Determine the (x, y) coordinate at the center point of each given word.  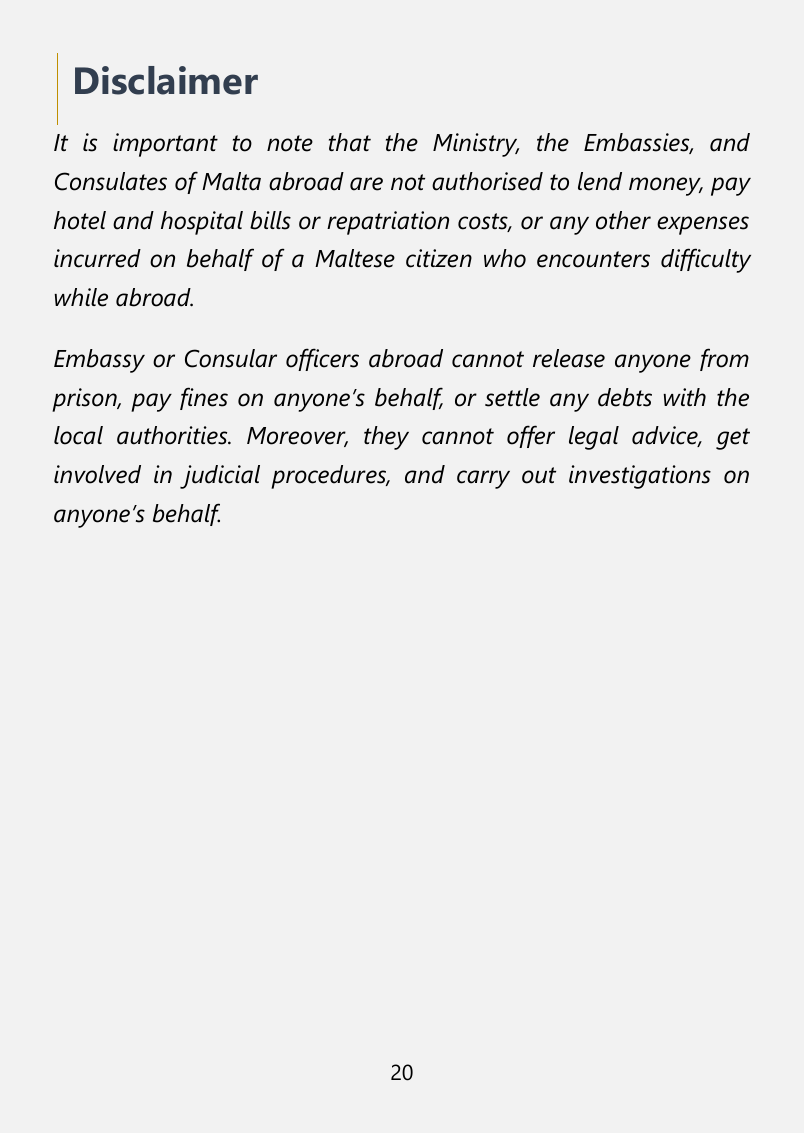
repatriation (388, 223)
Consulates (111, 181)
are (366, 184)
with (684, 397)
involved (97, 474)
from (724, 359)
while (81, 297)
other (623, 220)
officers (322, 359)
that (350, 142)
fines (204, 398)
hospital (202, 223)
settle (512, 397)
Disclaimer (166, 80)
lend (600, 181)
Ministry (476, 145)
